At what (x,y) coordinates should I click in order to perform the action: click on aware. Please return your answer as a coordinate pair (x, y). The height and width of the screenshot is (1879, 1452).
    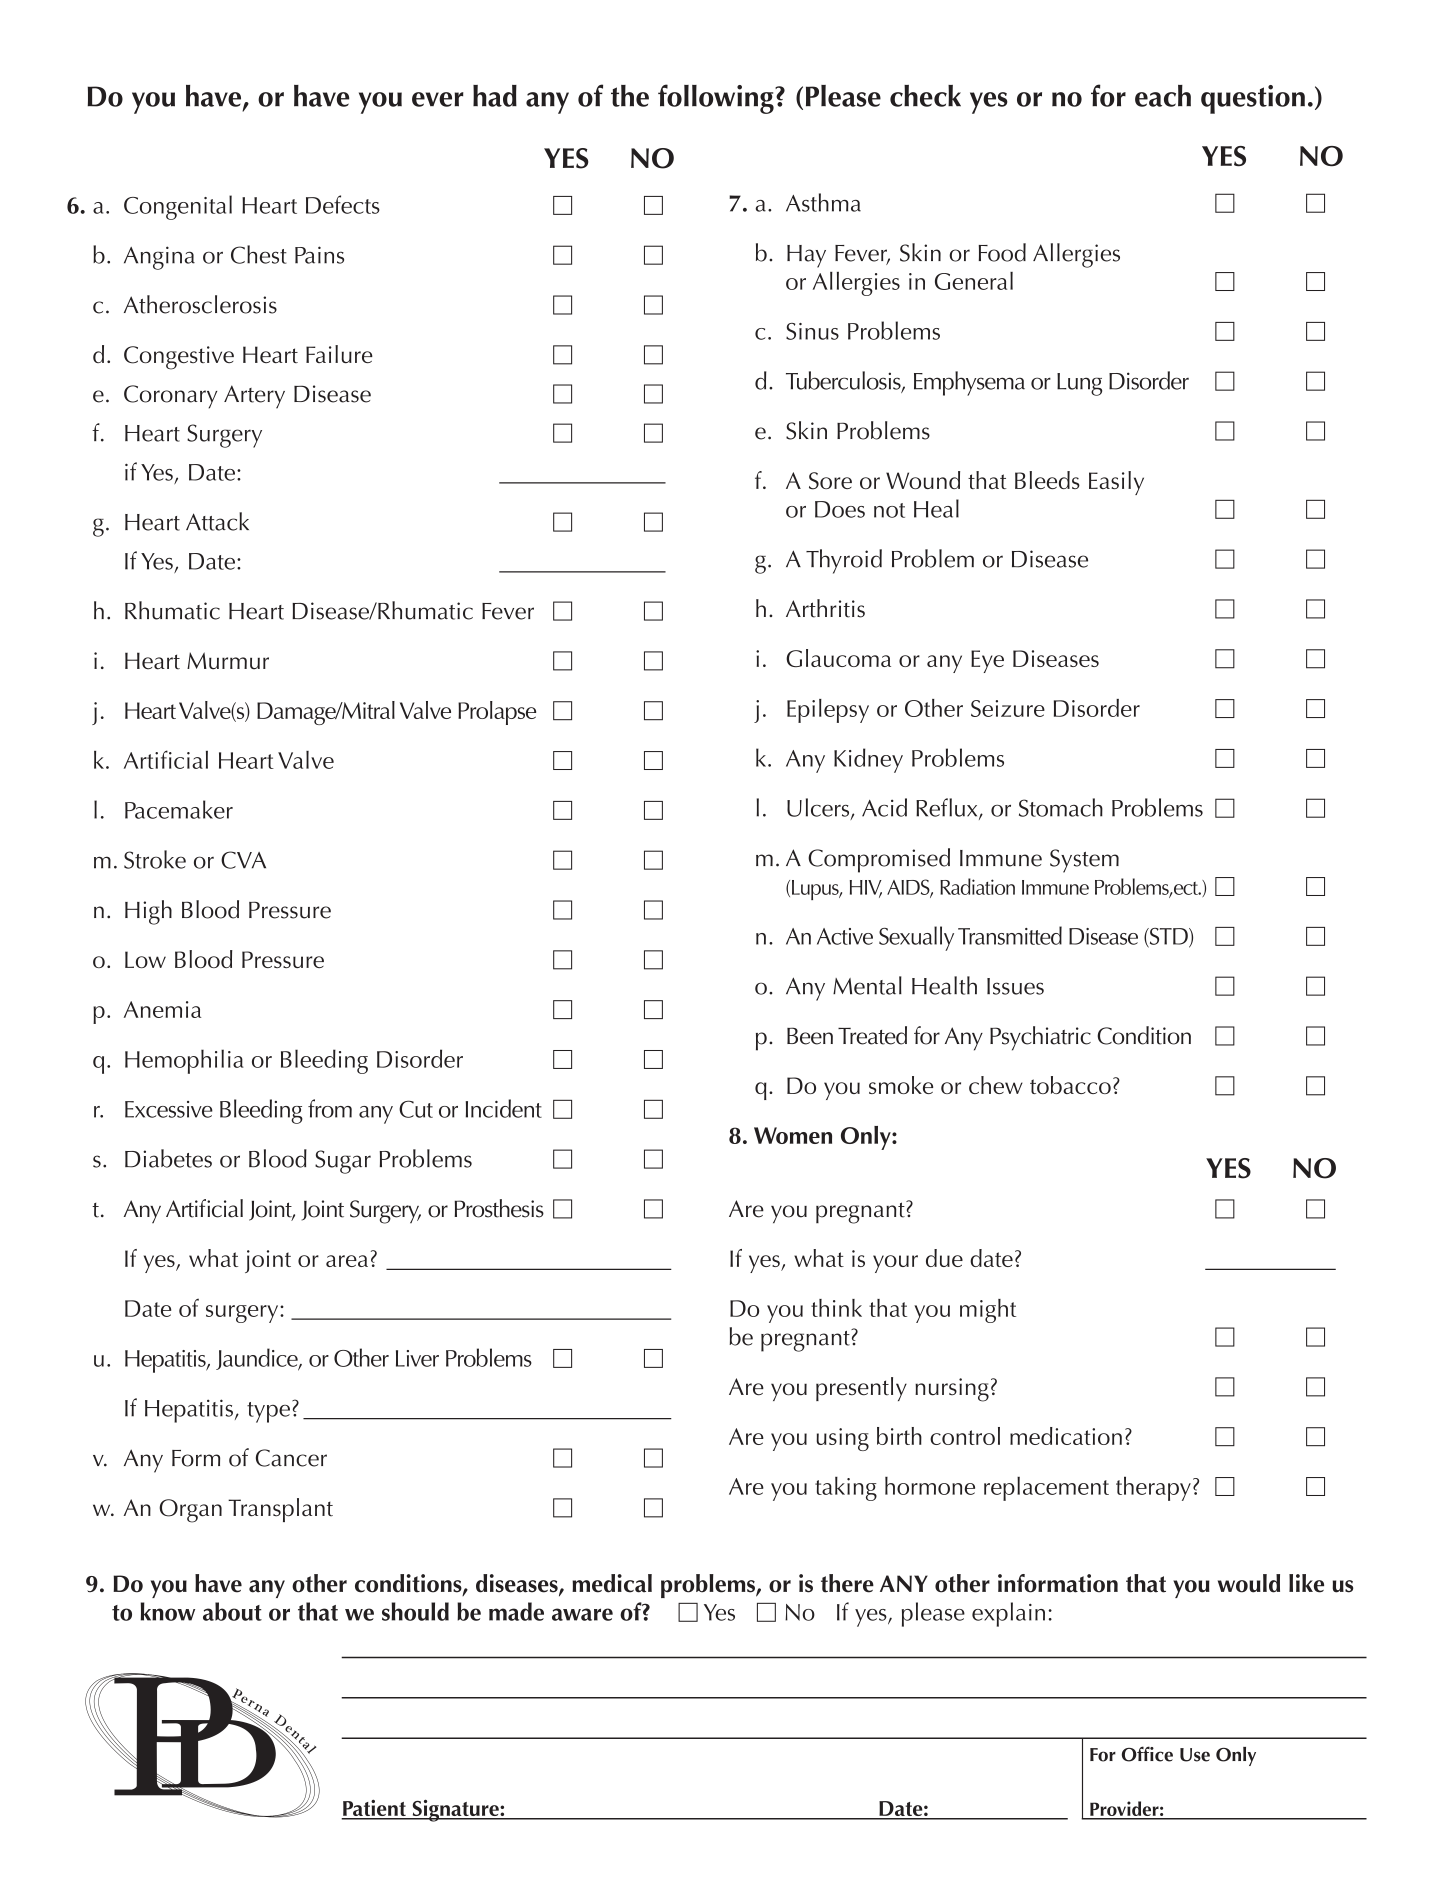
    Looking at the image, I should click on (582, 1614).
